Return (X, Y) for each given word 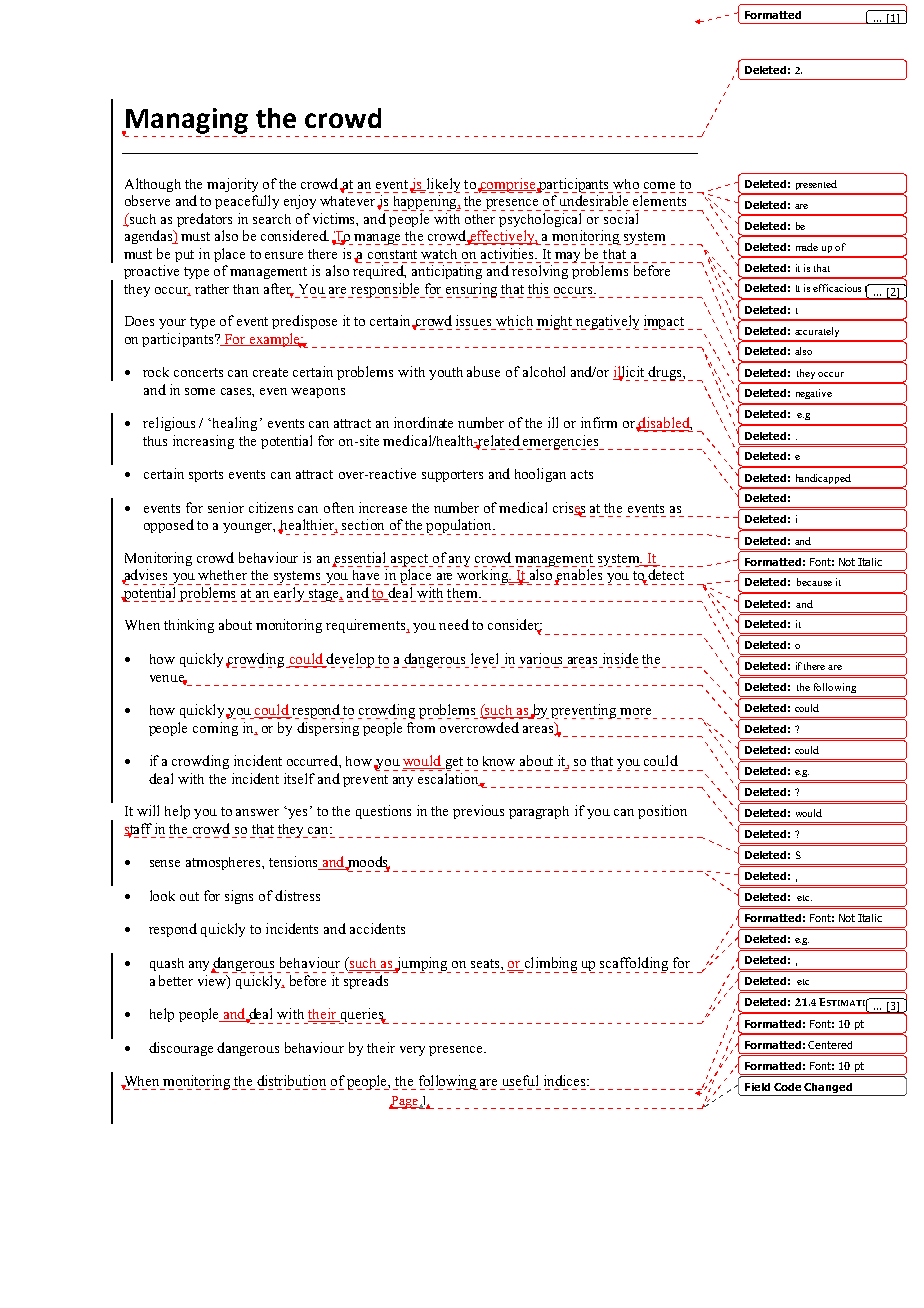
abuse (483, 371)
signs (239, 897)
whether (222, 575)
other (480, 219)
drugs (665, 373)
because (814, 582)
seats (486, 963)
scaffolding (635, 965)
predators (204, 220)
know (499, 761)
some (200, 391)
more (635, 711)
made (807, 247)
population (460, 527)
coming (215, 729)
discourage (181, 1049)
